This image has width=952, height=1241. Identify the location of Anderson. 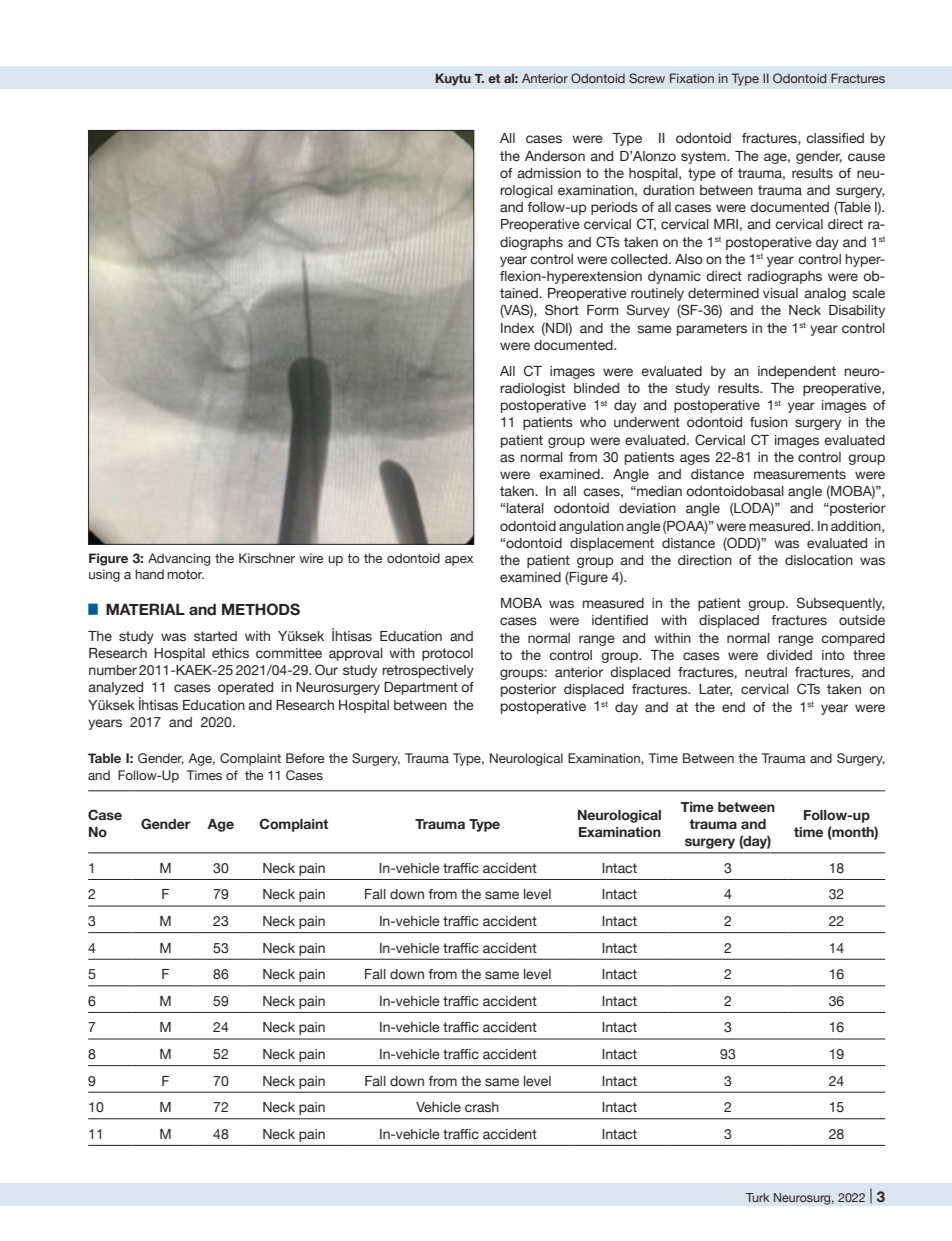
(555, 156).
